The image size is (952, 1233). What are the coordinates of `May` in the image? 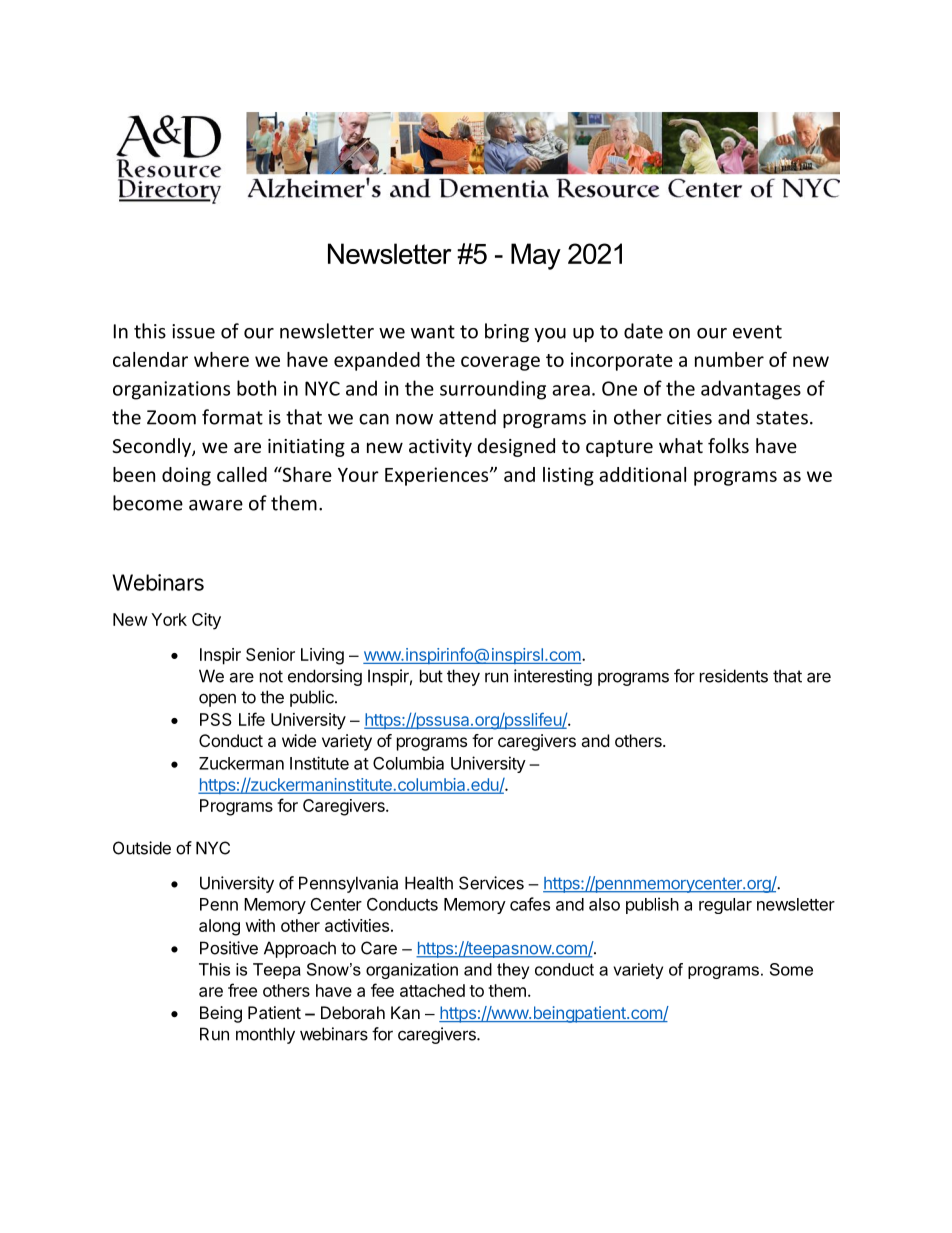 It's located at (536, 256).
